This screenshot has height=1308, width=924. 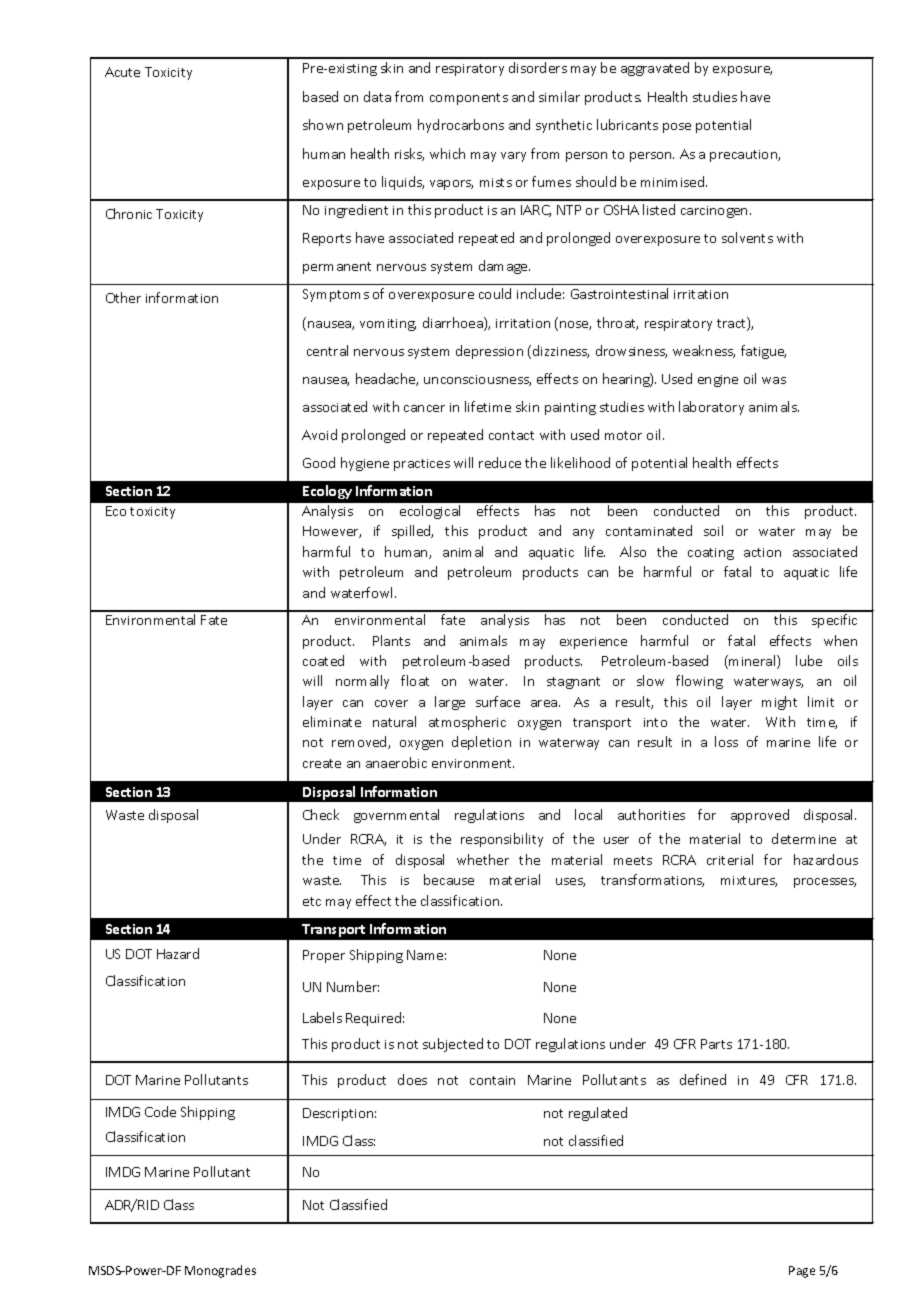 I want to click on Parts, so click(x=716, y=1044).
